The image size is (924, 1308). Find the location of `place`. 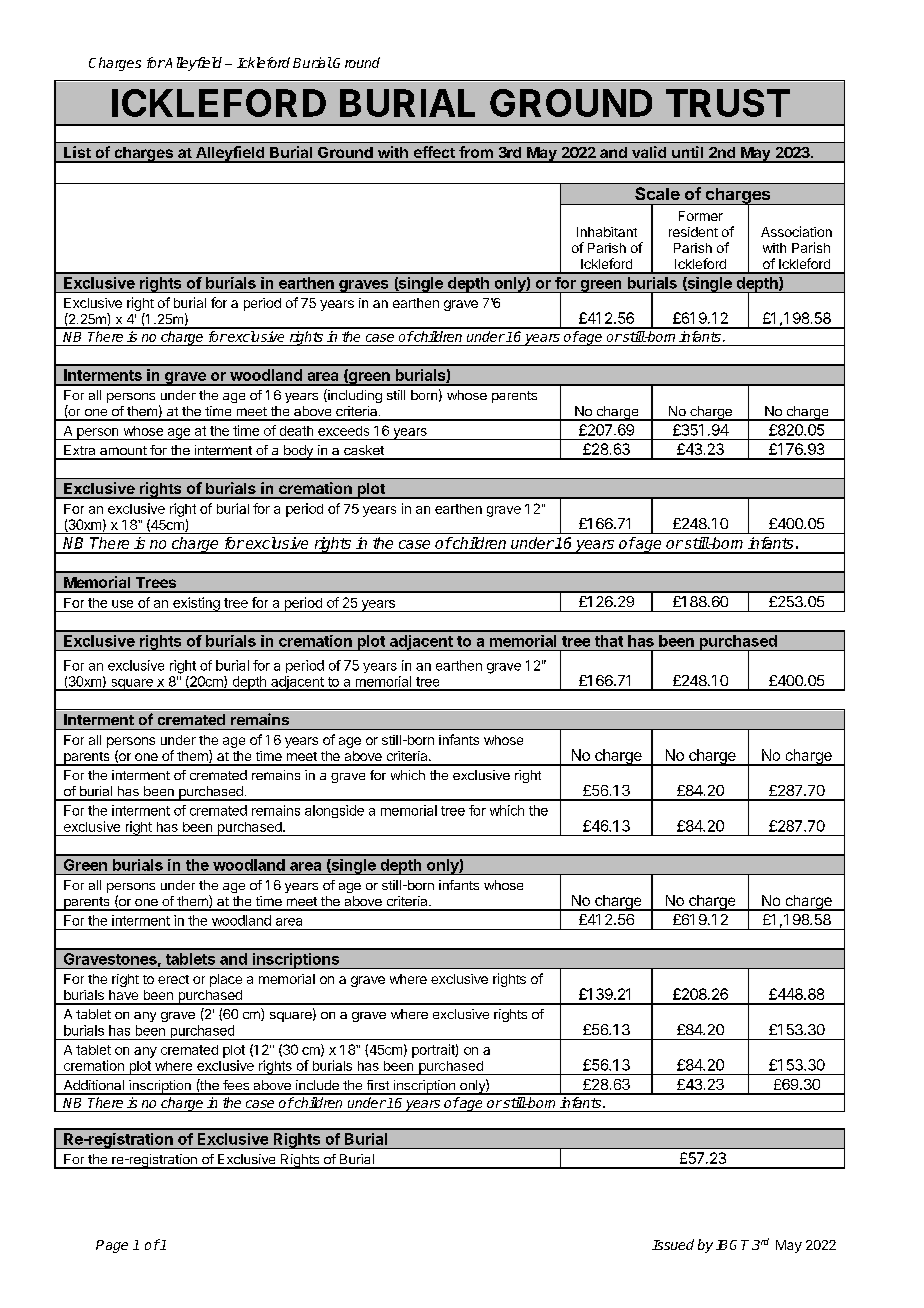

place is located at coordinates (226, 980).
